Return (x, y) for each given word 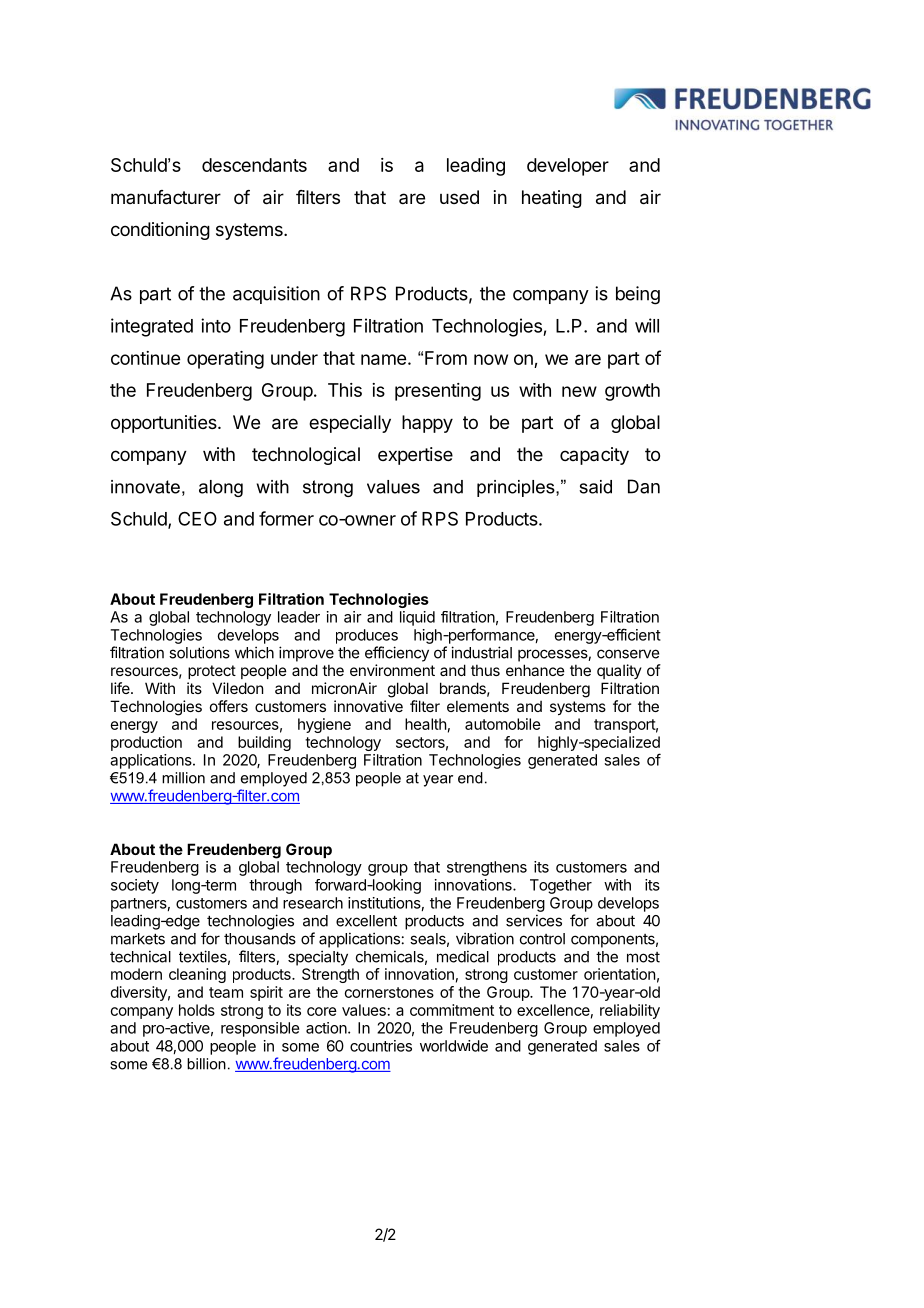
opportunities (165, 424)
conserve (628, 654)
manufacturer (166, 197)
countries (381, 1046)
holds (197, 1010)
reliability (630, 1011)
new (579, 391)
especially (350, 424)
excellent (366, 921)
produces (367, 636)
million (183, 778)
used (459, 197)
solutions (199, 652)
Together (561, 886)
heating (552, 199)
